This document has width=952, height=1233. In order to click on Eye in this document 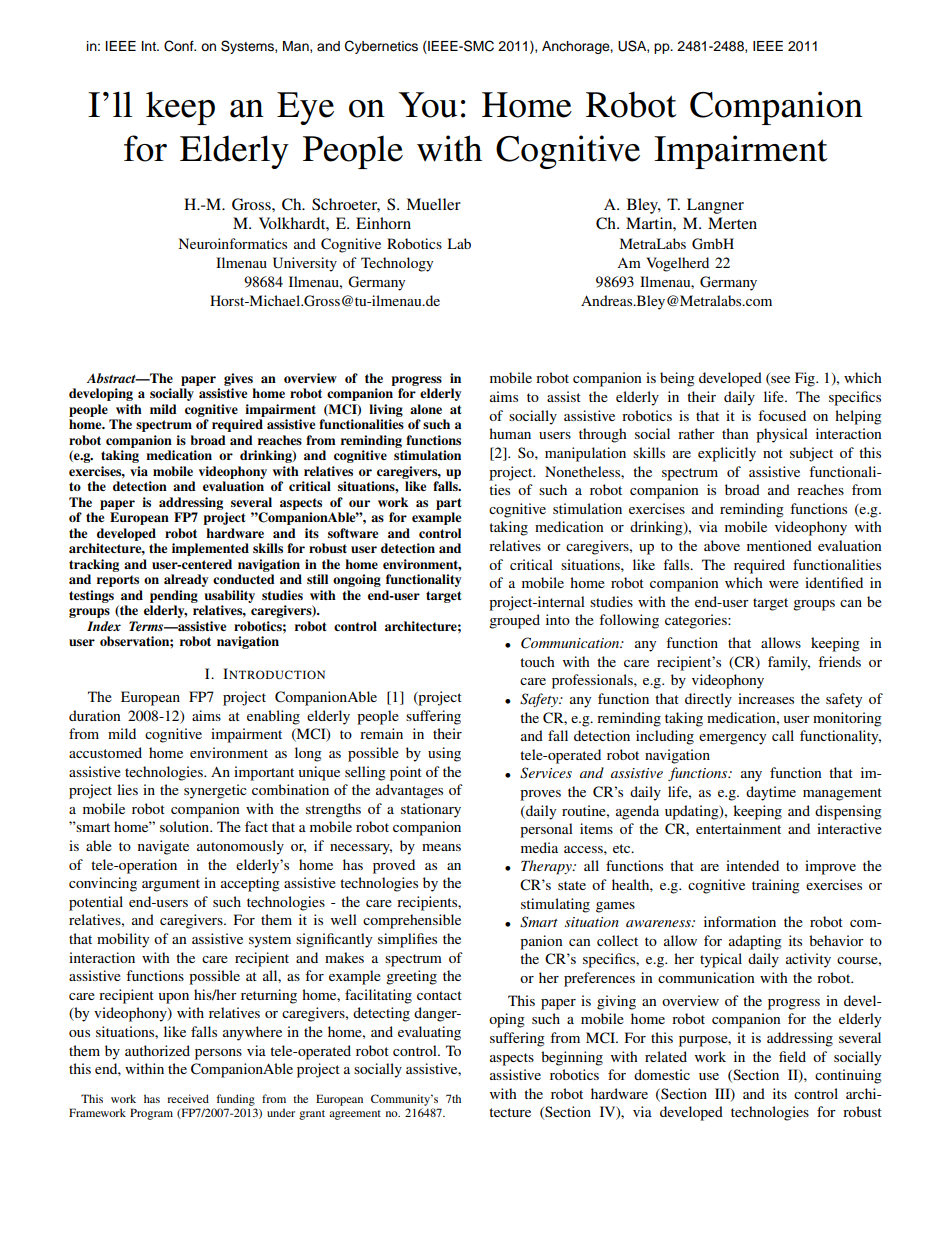, I will do `click(305, 108)`.
